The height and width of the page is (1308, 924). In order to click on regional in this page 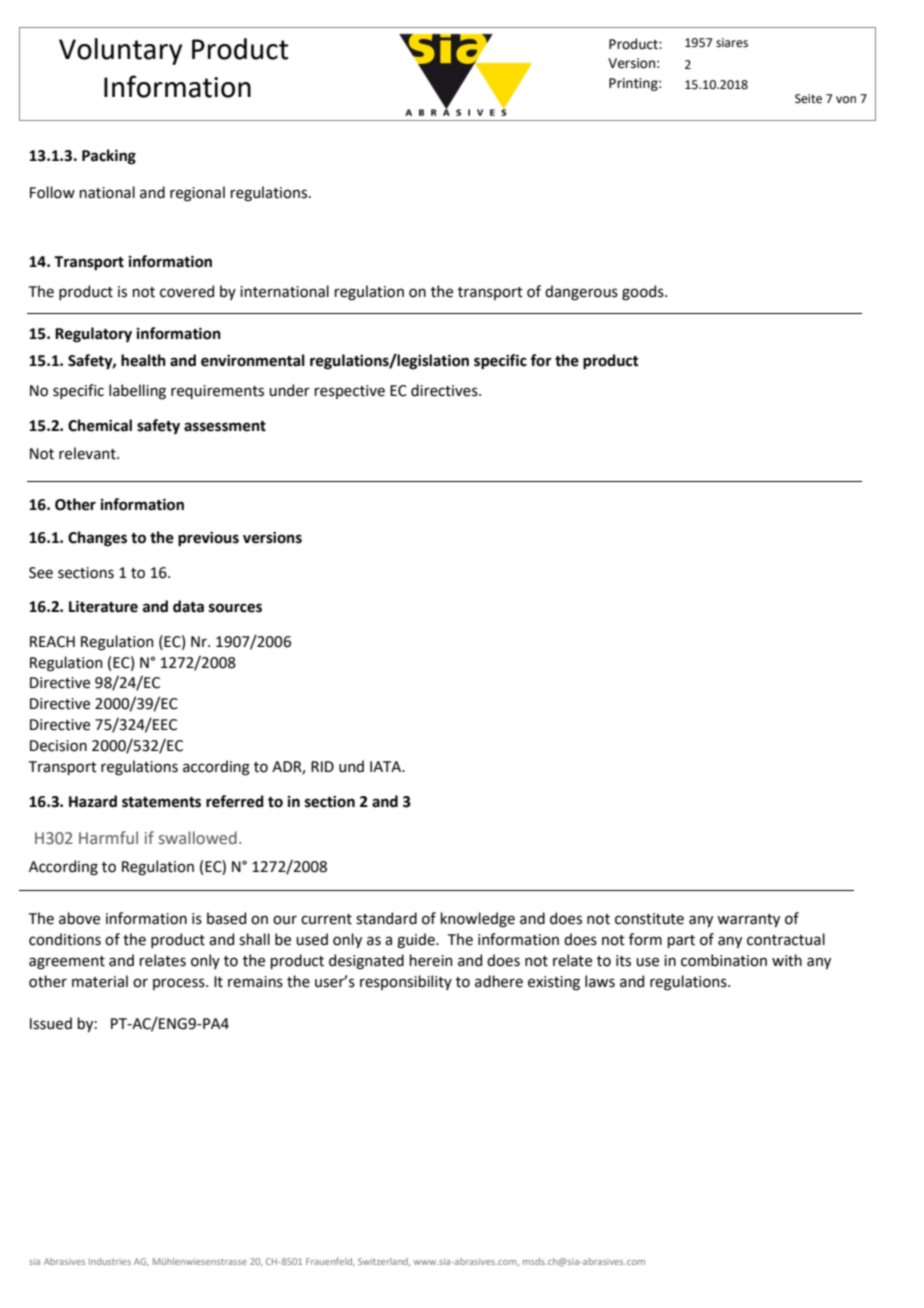, I will do `click(197, 194)`.
